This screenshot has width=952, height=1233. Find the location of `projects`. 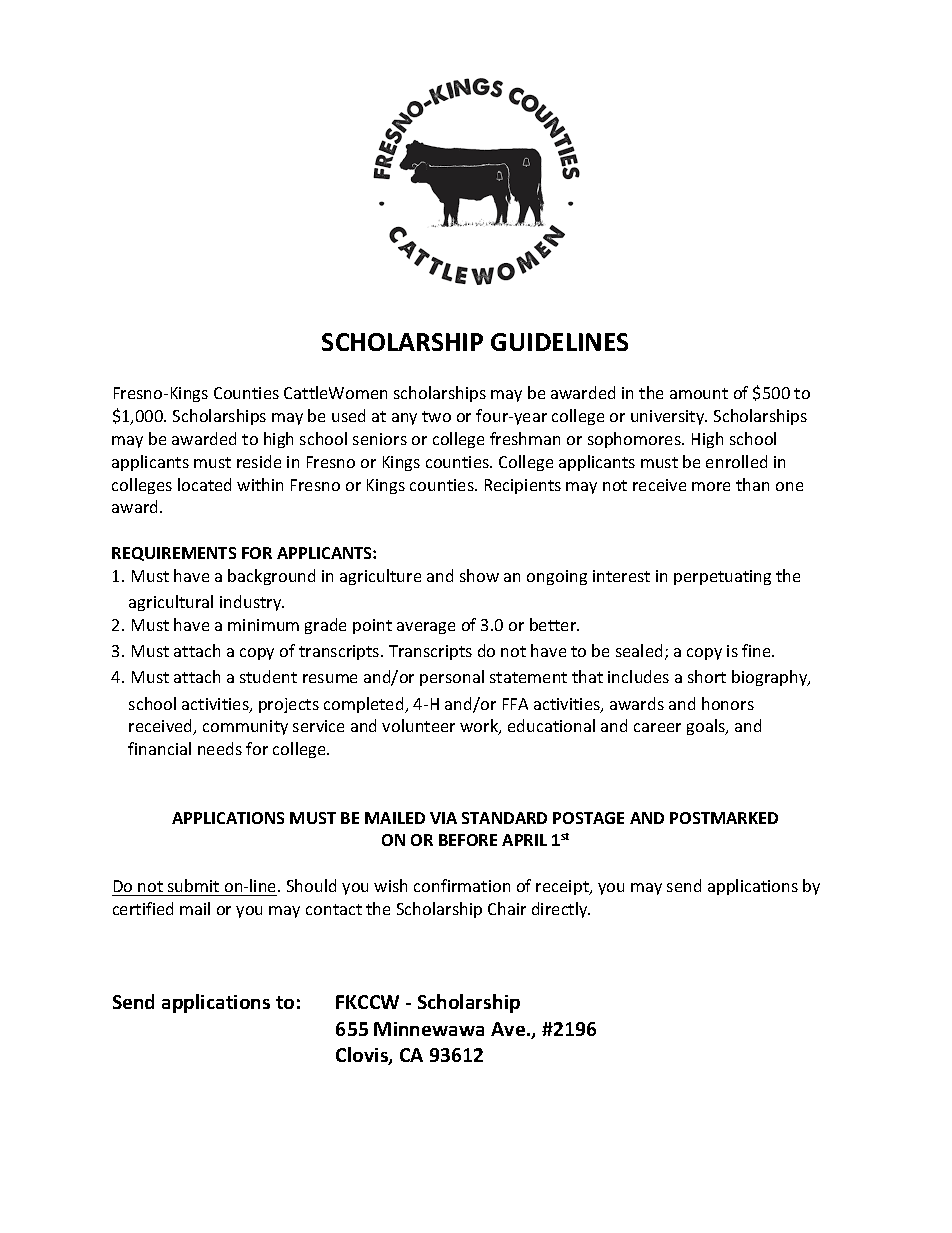

projects is located at coordinates (289, 705).
